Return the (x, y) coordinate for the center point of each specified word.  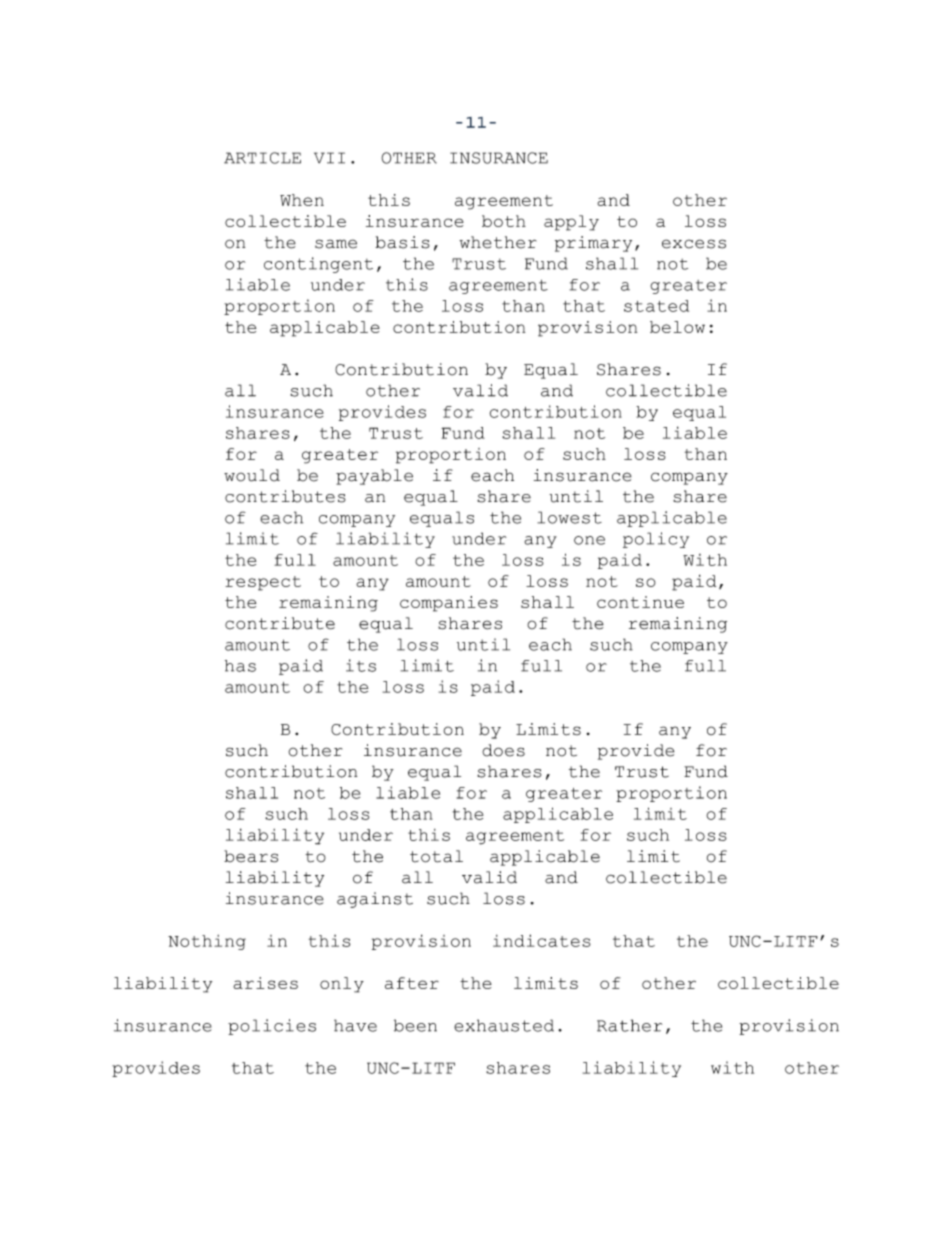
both (504, 221)
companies (449, 604)
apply (571, 223)
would (252, 475)
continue (640, 602)
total (436, 856)
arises (265, 983)
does (503, 750)
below (677, 327)
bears (251, 856)
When (302, 200)
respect (263, 583)
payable (374, 477)
